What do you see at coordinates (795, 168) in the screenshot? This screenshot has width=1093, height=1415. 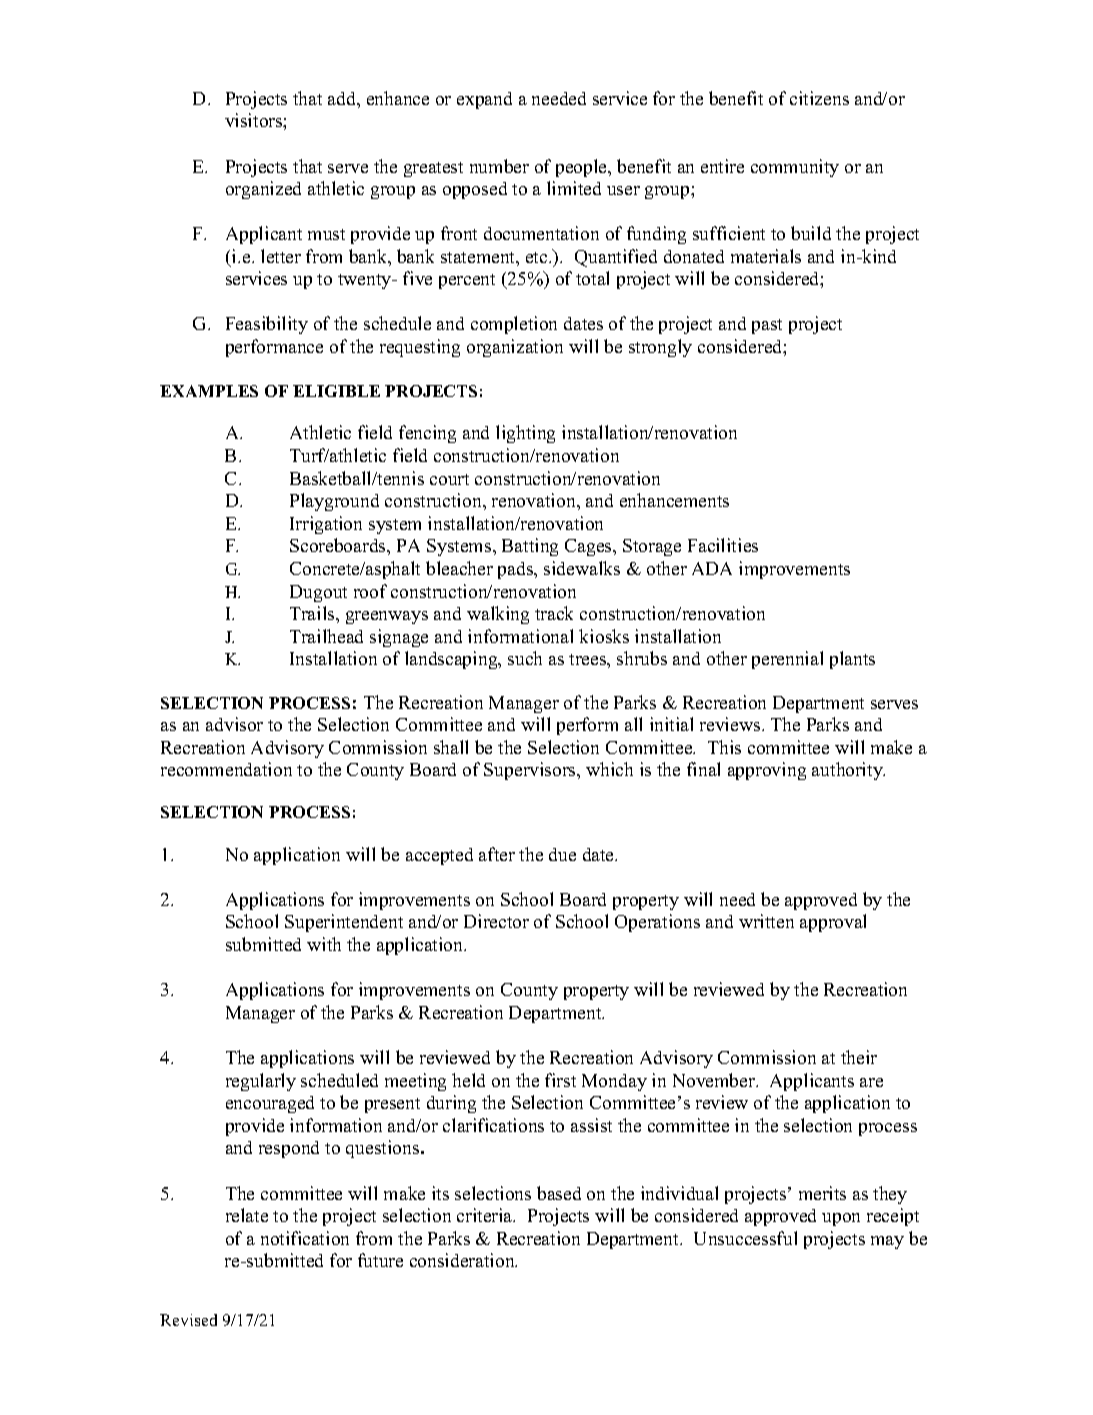 I see `community` at bounding box center [795, 168].
